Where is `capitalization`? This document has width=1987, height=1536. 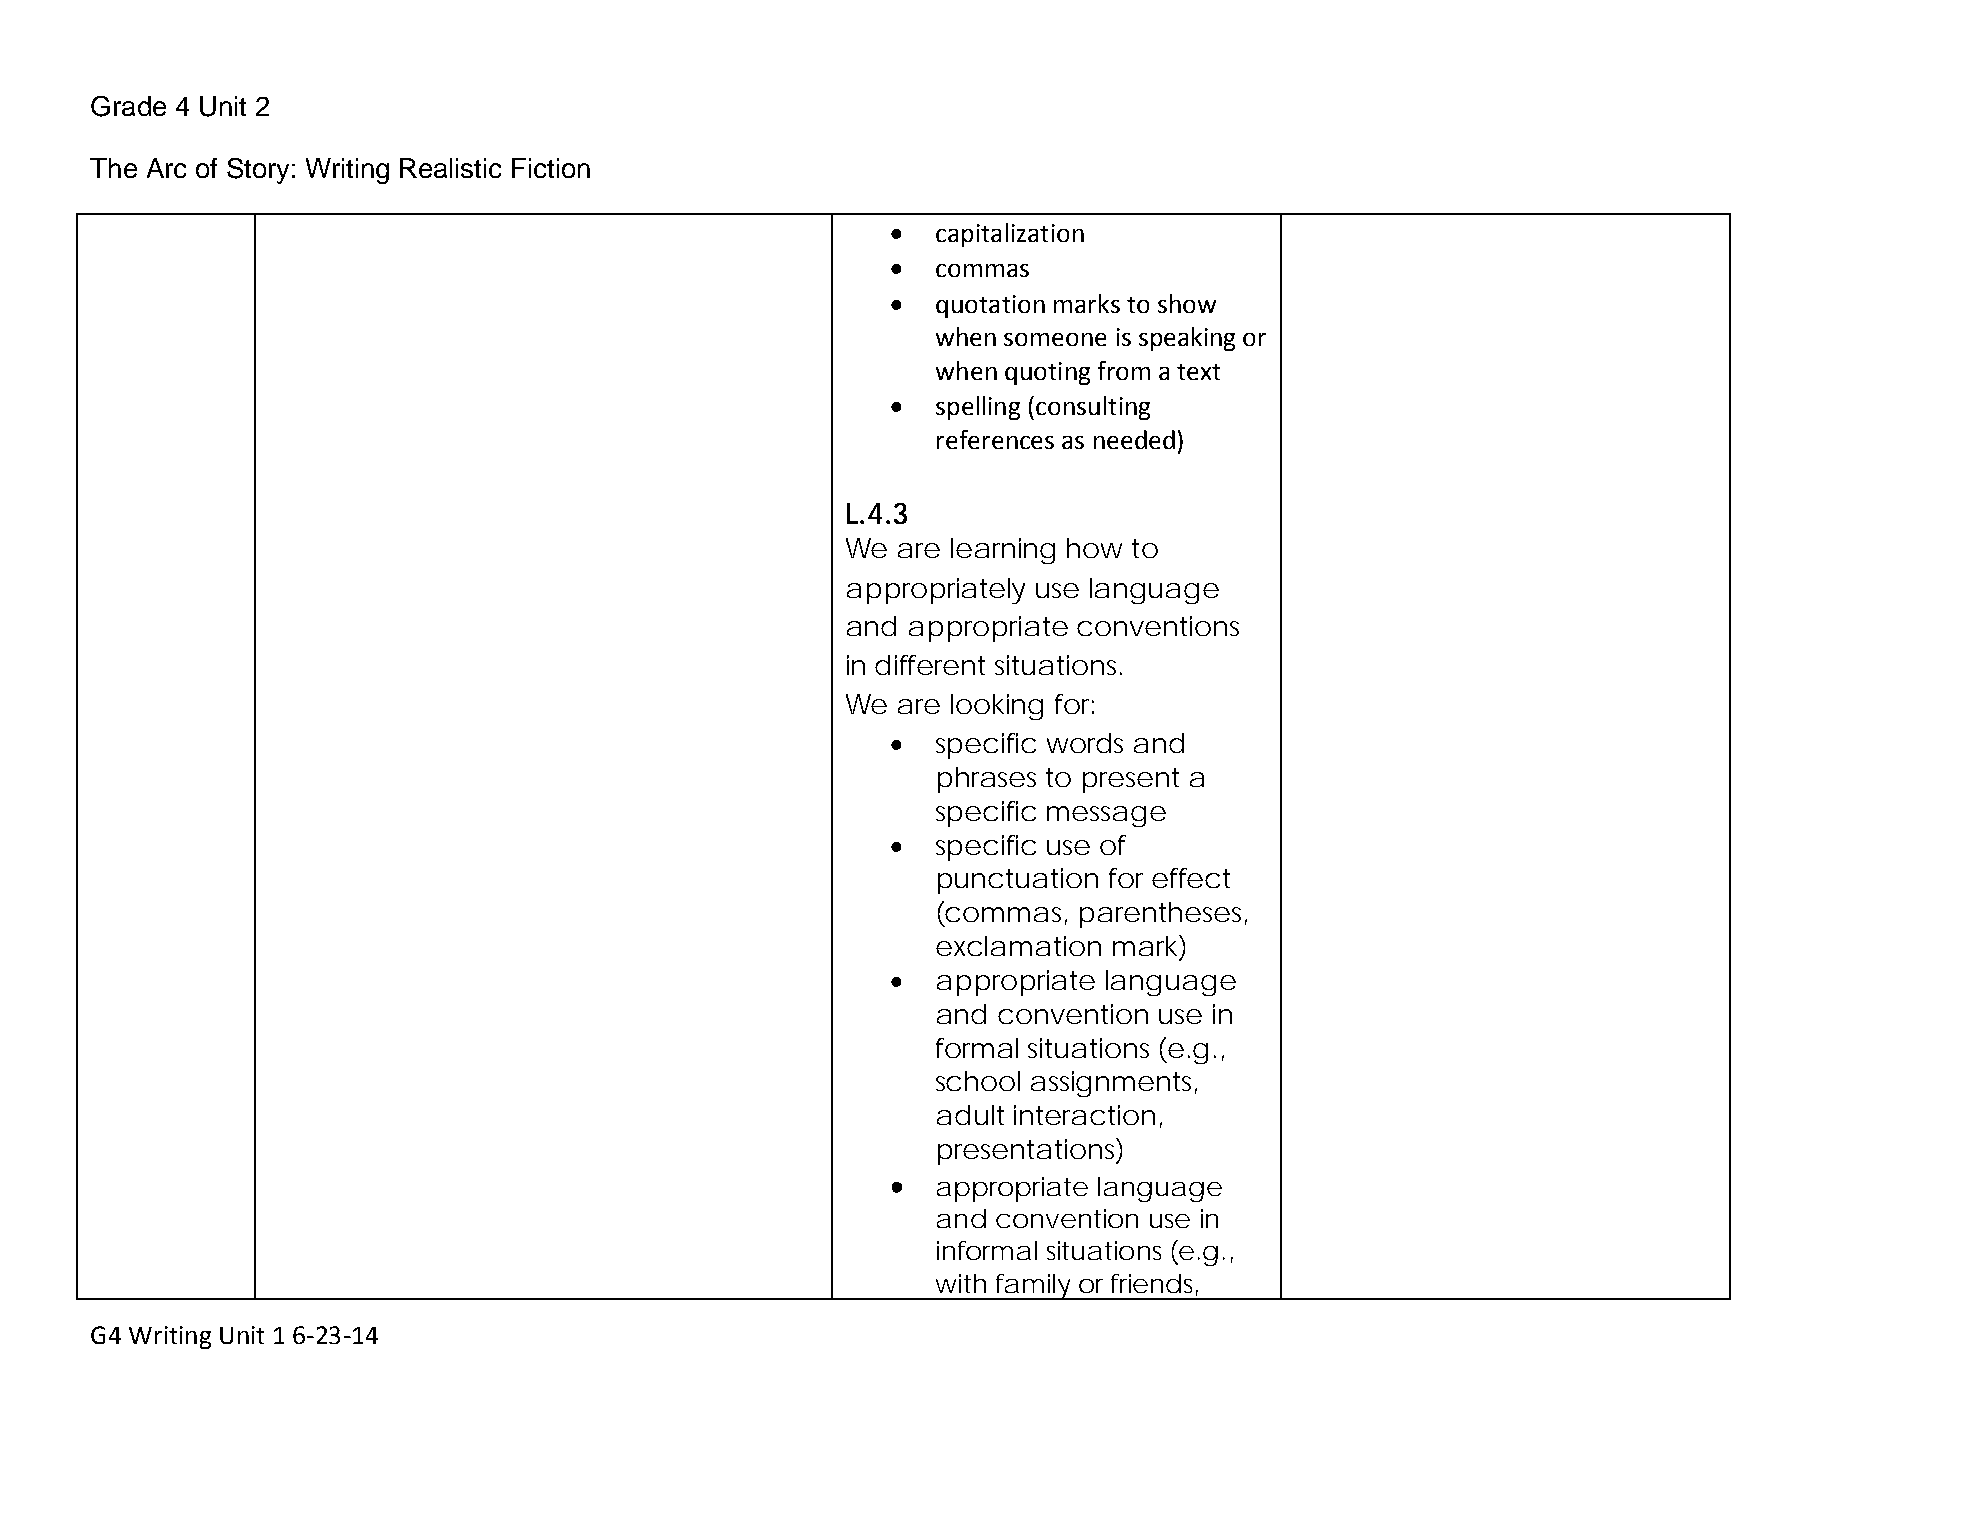
capitalization is located at coordinates (1010, 235).
